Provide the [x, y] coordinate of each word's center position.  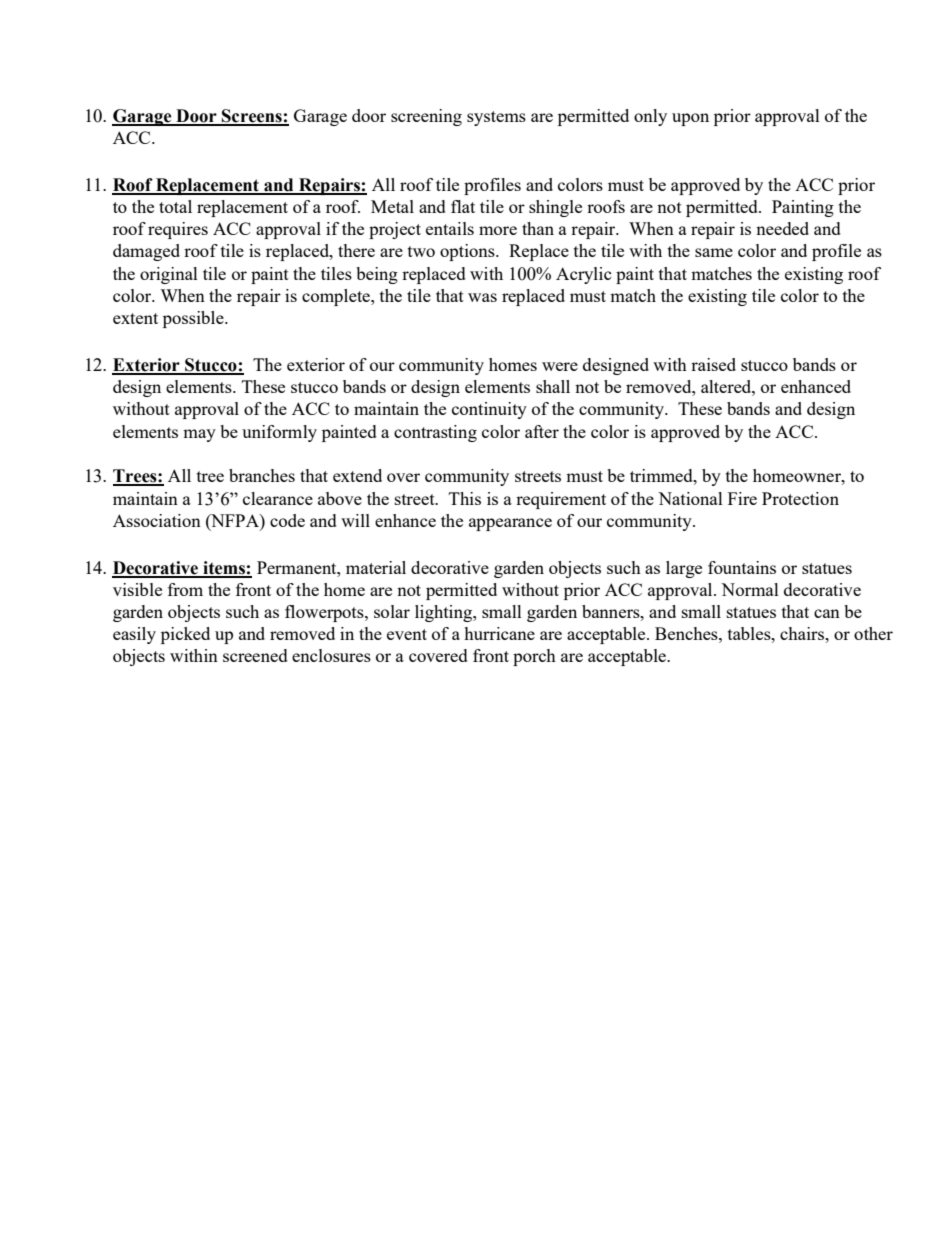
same [714, 252]
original [169, 275]
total [175, 206]
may [199, 435]
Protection [800, 498]
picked [185, 635]
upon [690, 119]
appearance [510, 524]
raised [713, 364]
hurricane [499, 633]
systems [496, 118]
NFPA [235, 521]
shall [553, 386]
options [468, 252]
